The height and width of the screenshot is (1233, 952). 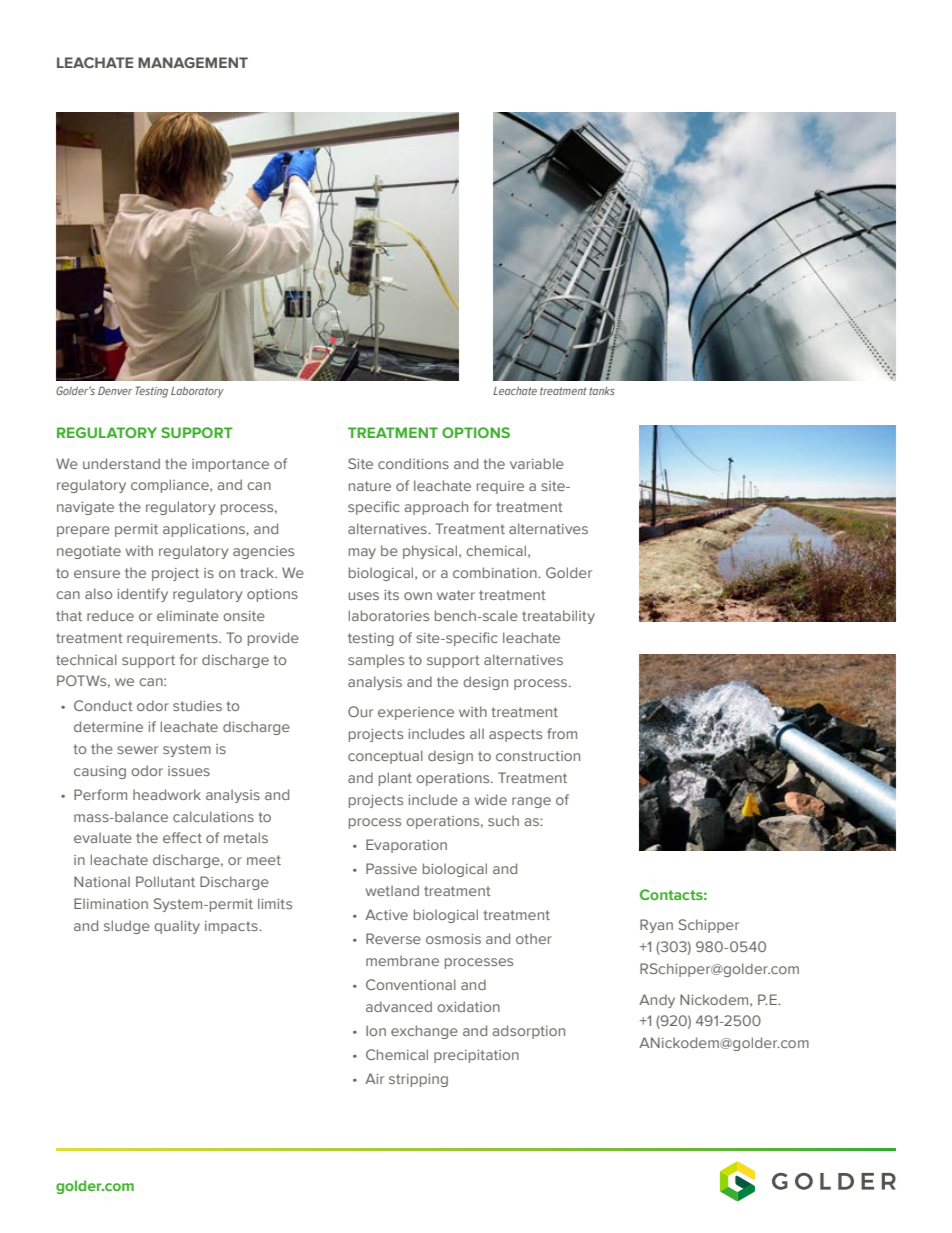 What do you see at coordinates (193, 62) in the screenshot?
I see `MANAGEMENT` at bounding box center [193, 62].
